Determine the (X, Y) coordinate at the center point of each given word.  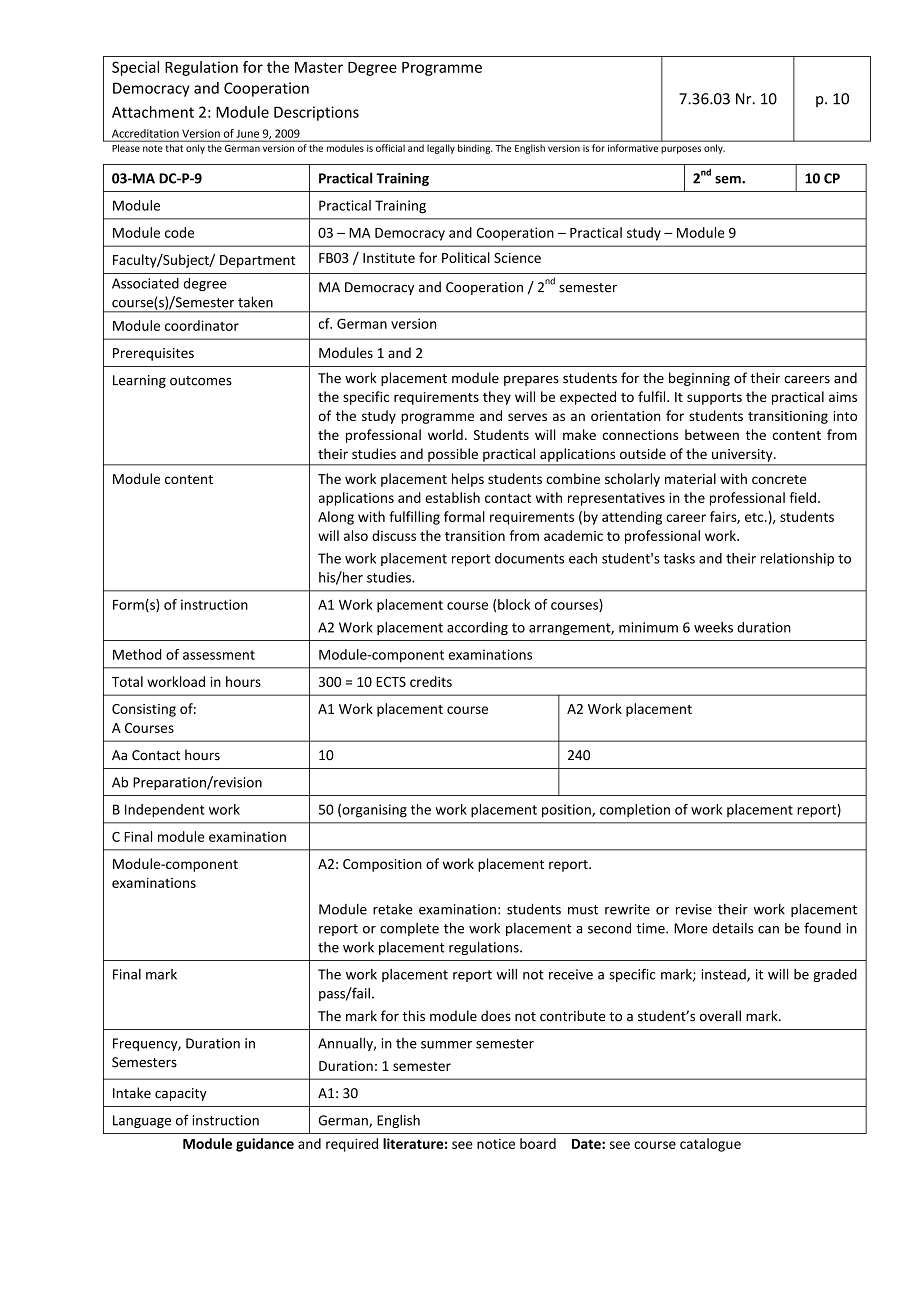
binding (475, 149)
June (248, 134)
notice (496, 1144)
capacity (181, 1094)
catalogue (710, 1145)
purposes (681, 150)
